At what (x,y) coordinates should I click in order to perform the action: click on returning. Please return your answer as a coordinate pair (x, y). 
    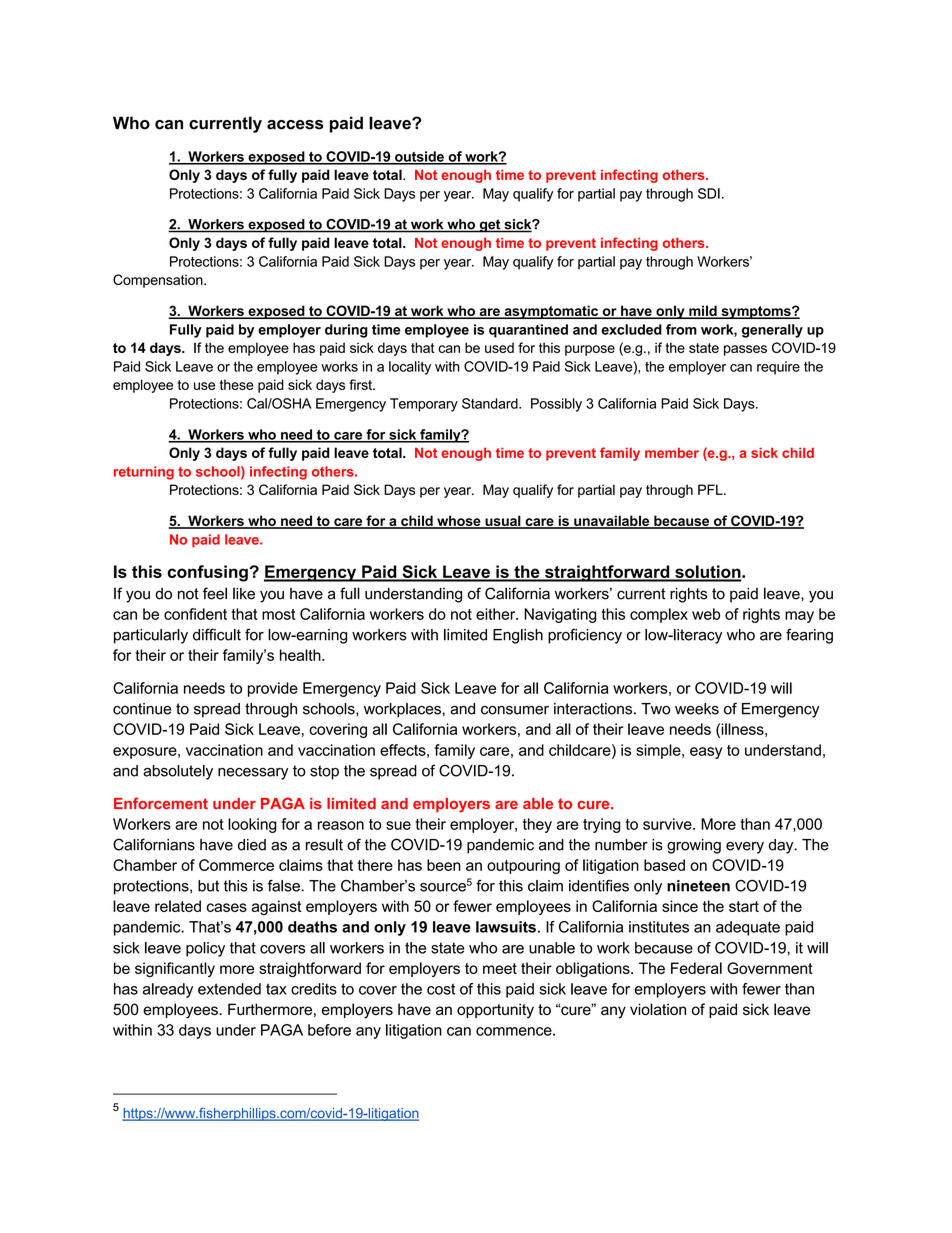
    Looking at the image, I should click on (144, 473).
